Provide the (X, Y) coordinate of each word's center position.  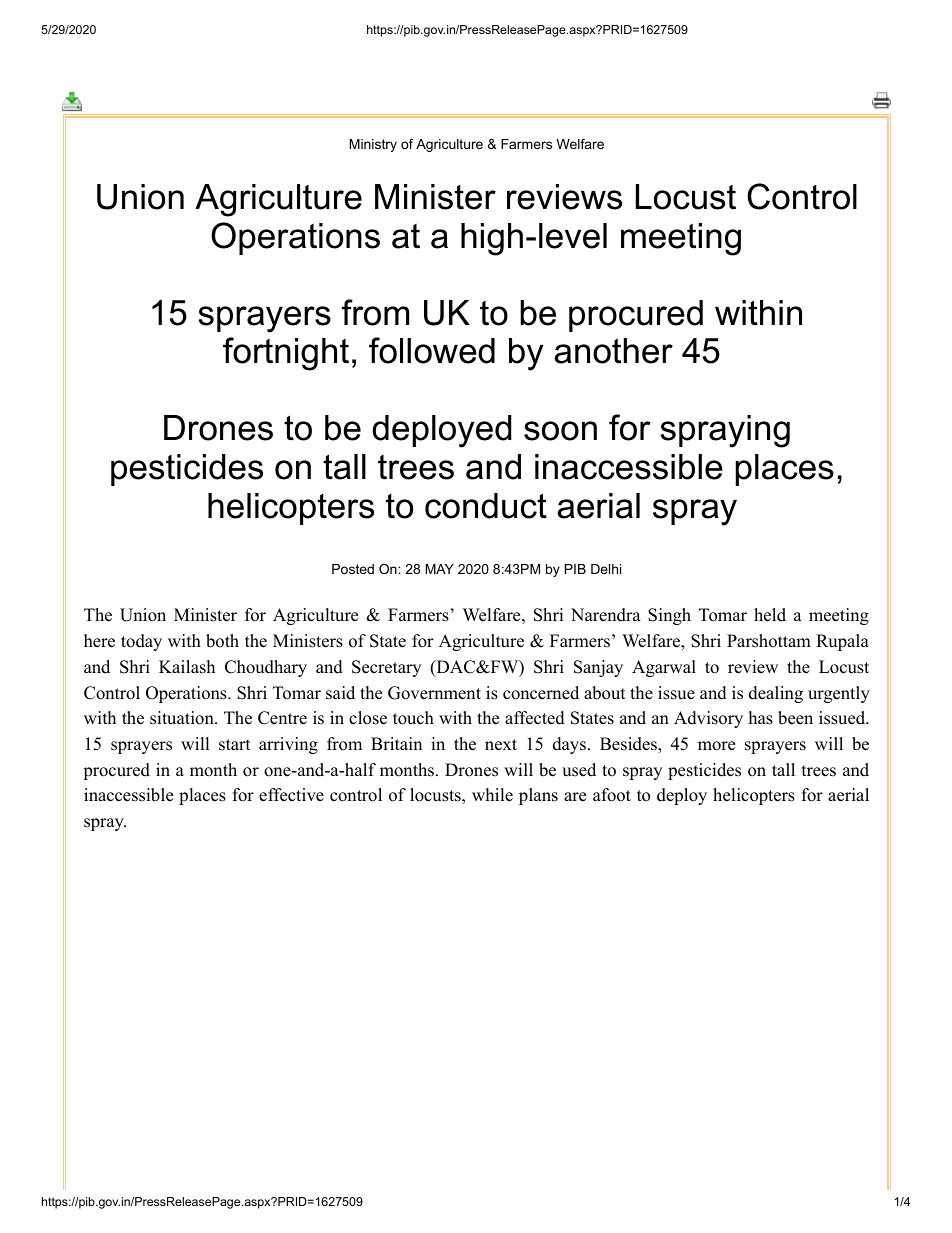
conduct (486, 506)
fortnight (286, 354)
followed (432, 350)
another (613, 351)
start (235, 745)
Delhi (606, 569)
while (492, 795)
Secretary (386, 668)
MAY (439, 569)
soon (560, 431)
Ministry (373, 145)
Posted (353, 569)
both (222, 641)
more (716, 746)
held (770, 615)
